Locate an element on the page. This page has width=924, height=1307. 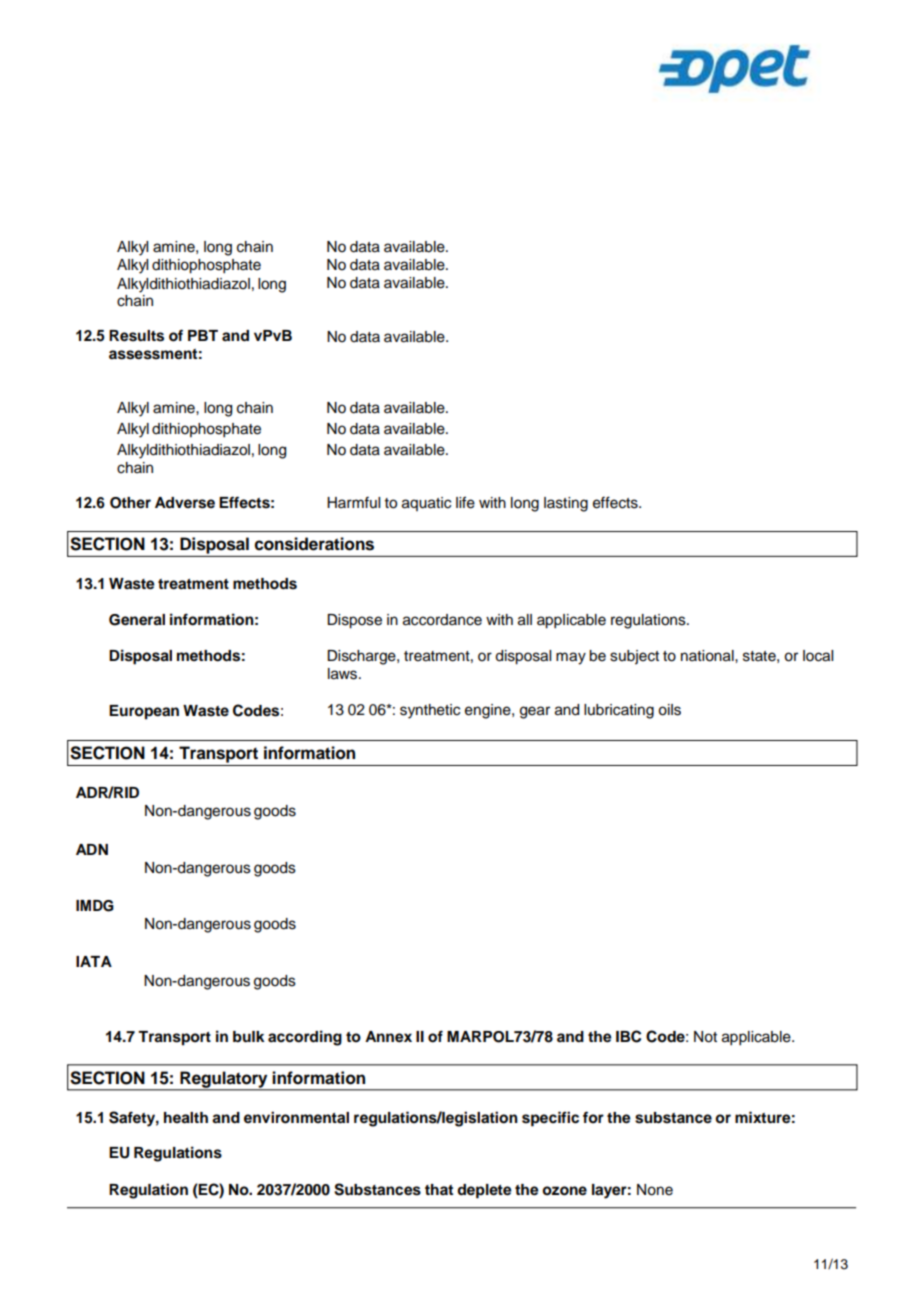
national is located at coordinates (708, 656).
